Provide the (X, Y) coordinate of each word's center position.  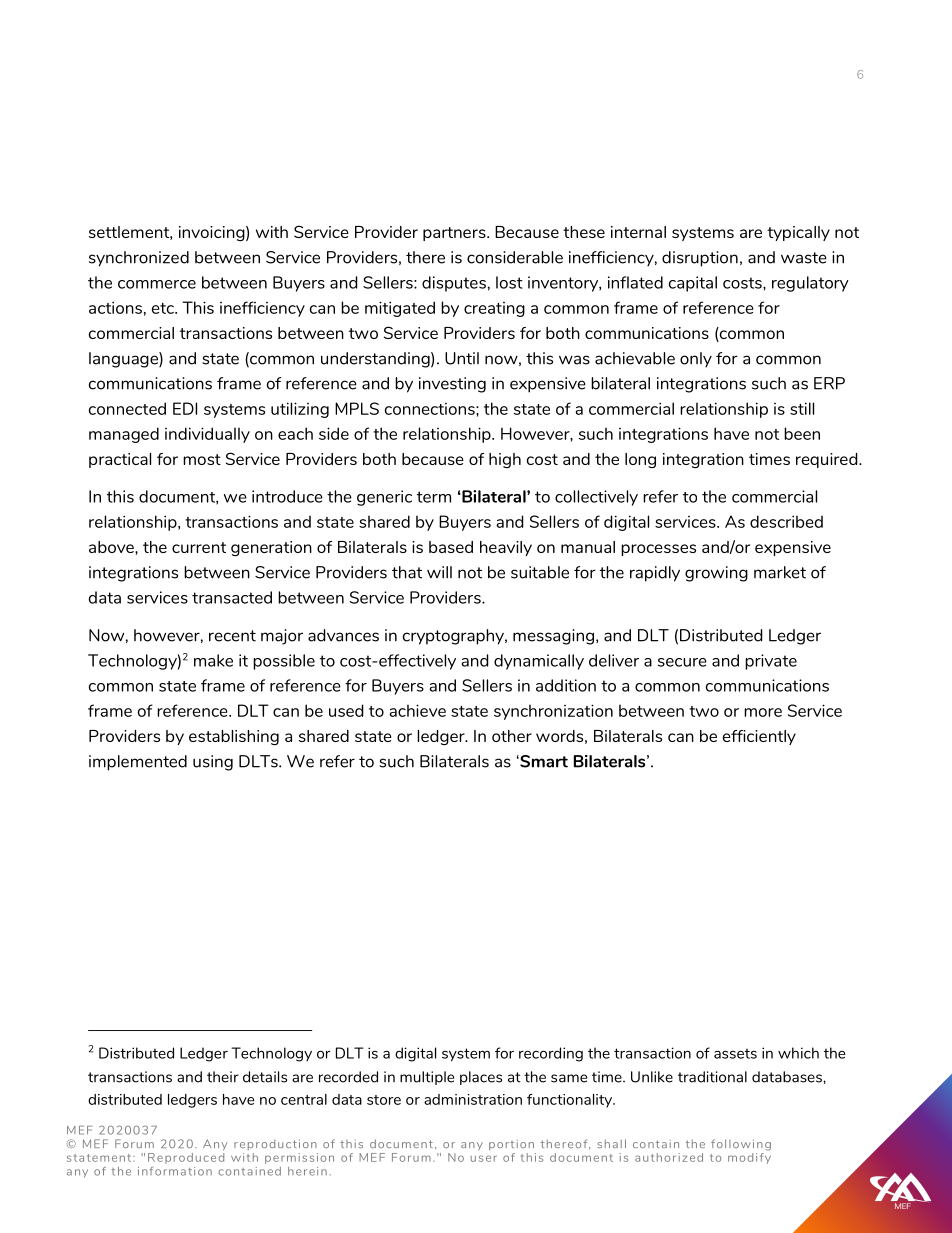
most (202, 459)
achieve (417, 710)
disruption (700, 259)
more (763, 712)
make (213, 660)
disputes (454, 284)
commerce (157, 284)
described (786, 521)
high (505, 460)
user (484, 1158)
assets (735, 1054)
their (223, 1077)
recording (551, 1054)
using (213, 763)
